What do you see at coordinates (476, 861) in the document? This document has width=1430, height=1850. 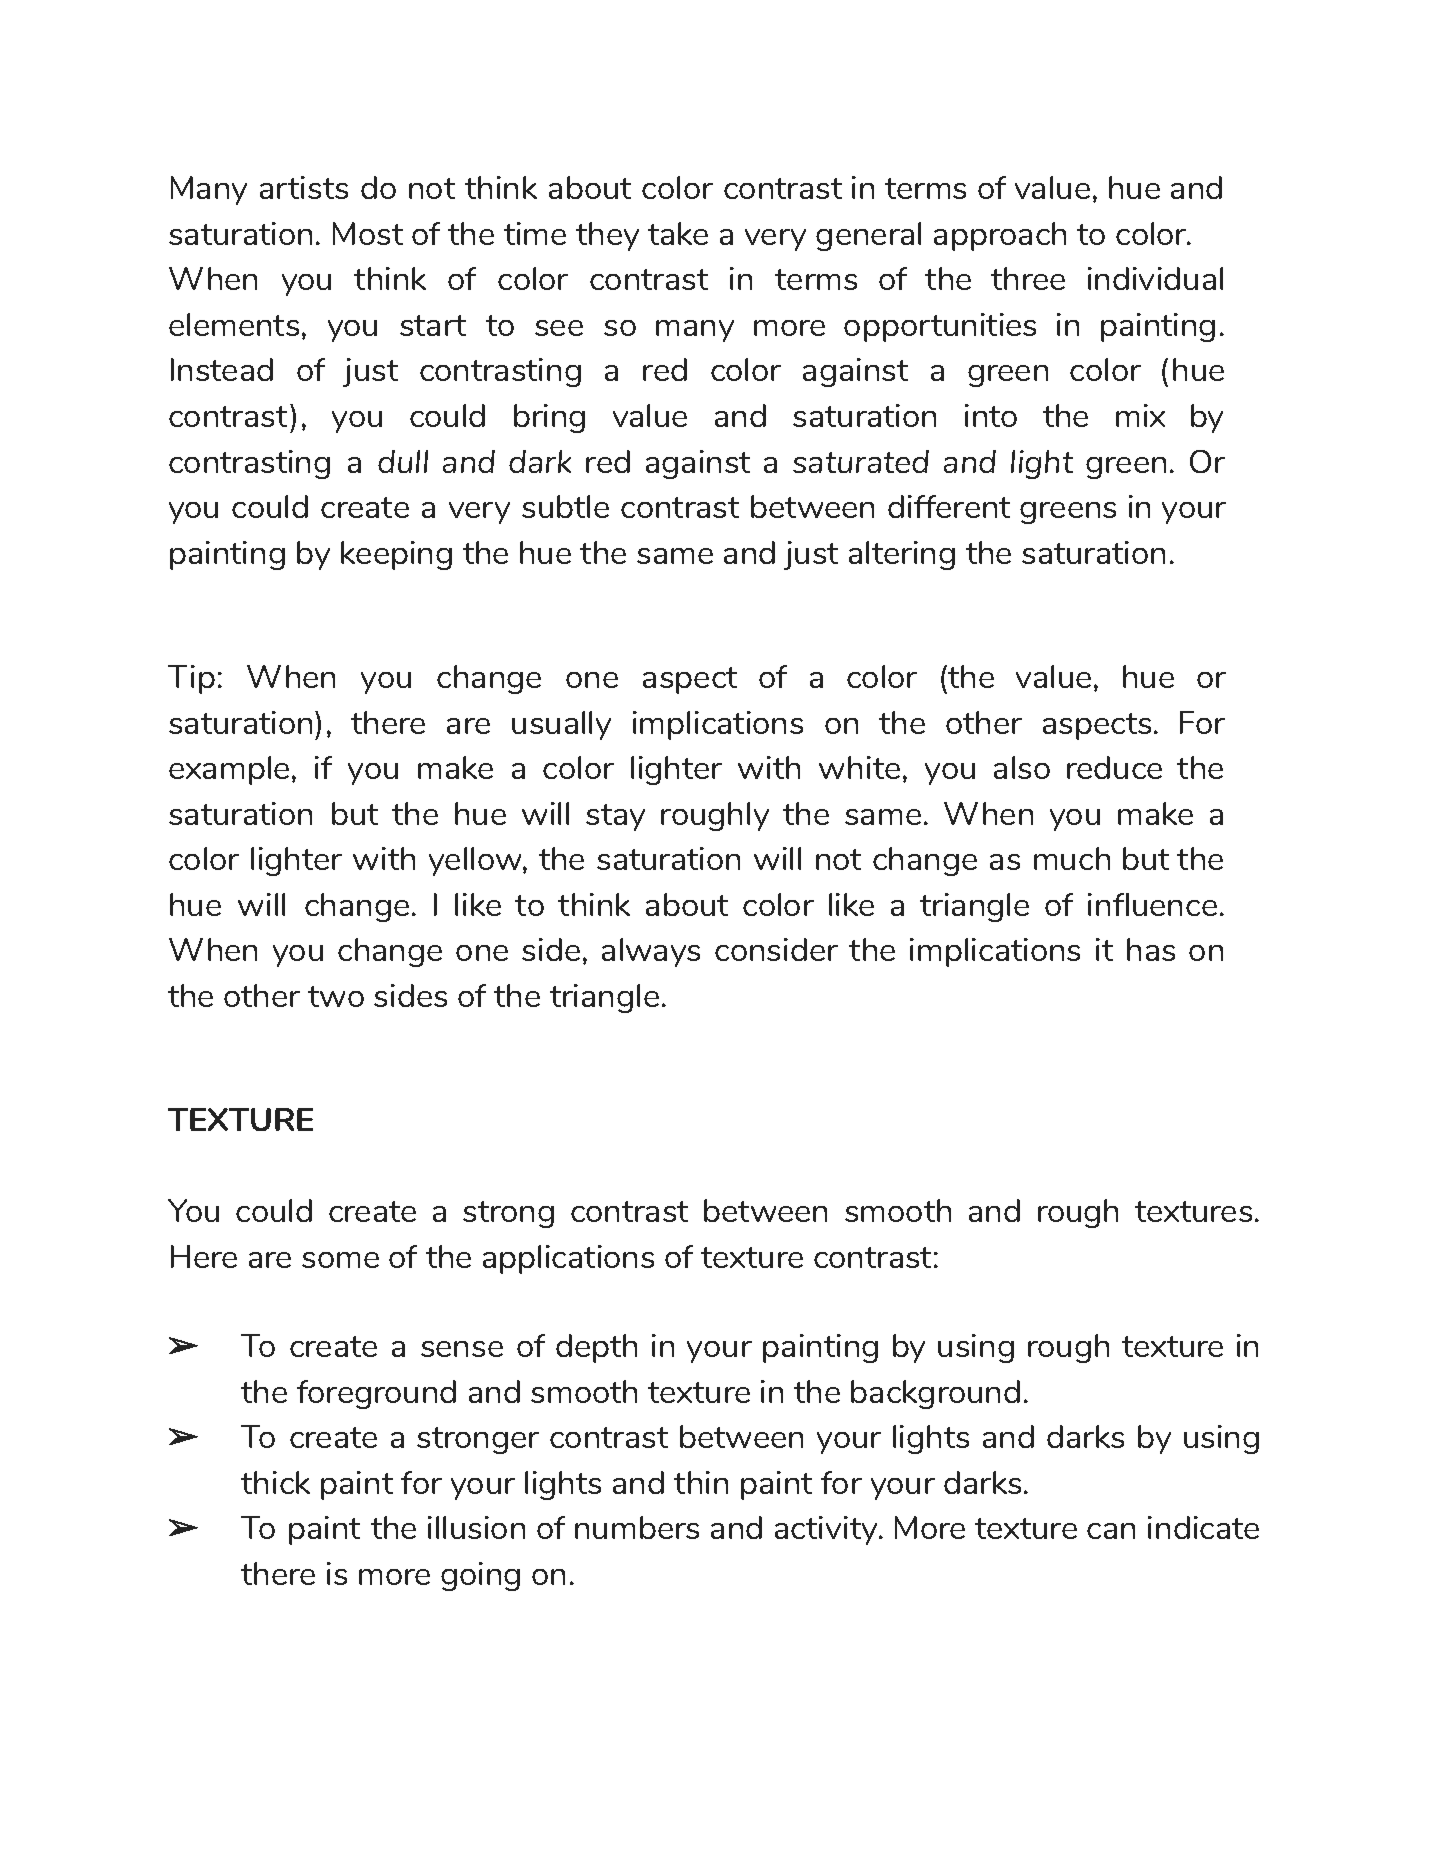 I see `yellow` at bounding box center [476, 861].
